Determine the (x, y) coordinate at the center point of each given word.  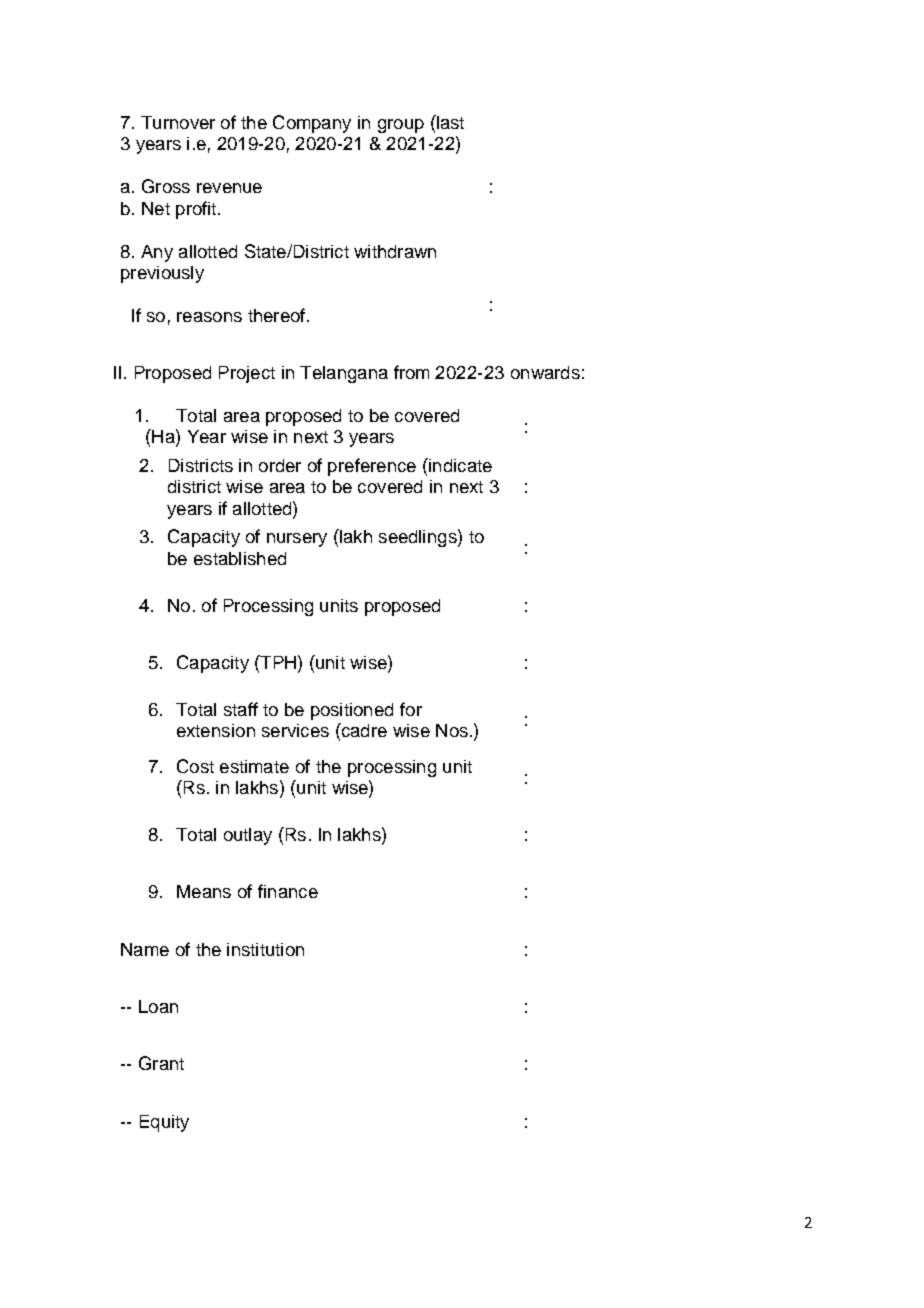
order (280, 465)
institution (265, 949)
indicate (459, 465)
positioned (352, 711)
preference (372, 467)
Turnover (178, 122)
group (401, 126)
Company (312, 124)
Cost (195, 766)
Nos (452, 730)
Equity (164, 1123)
